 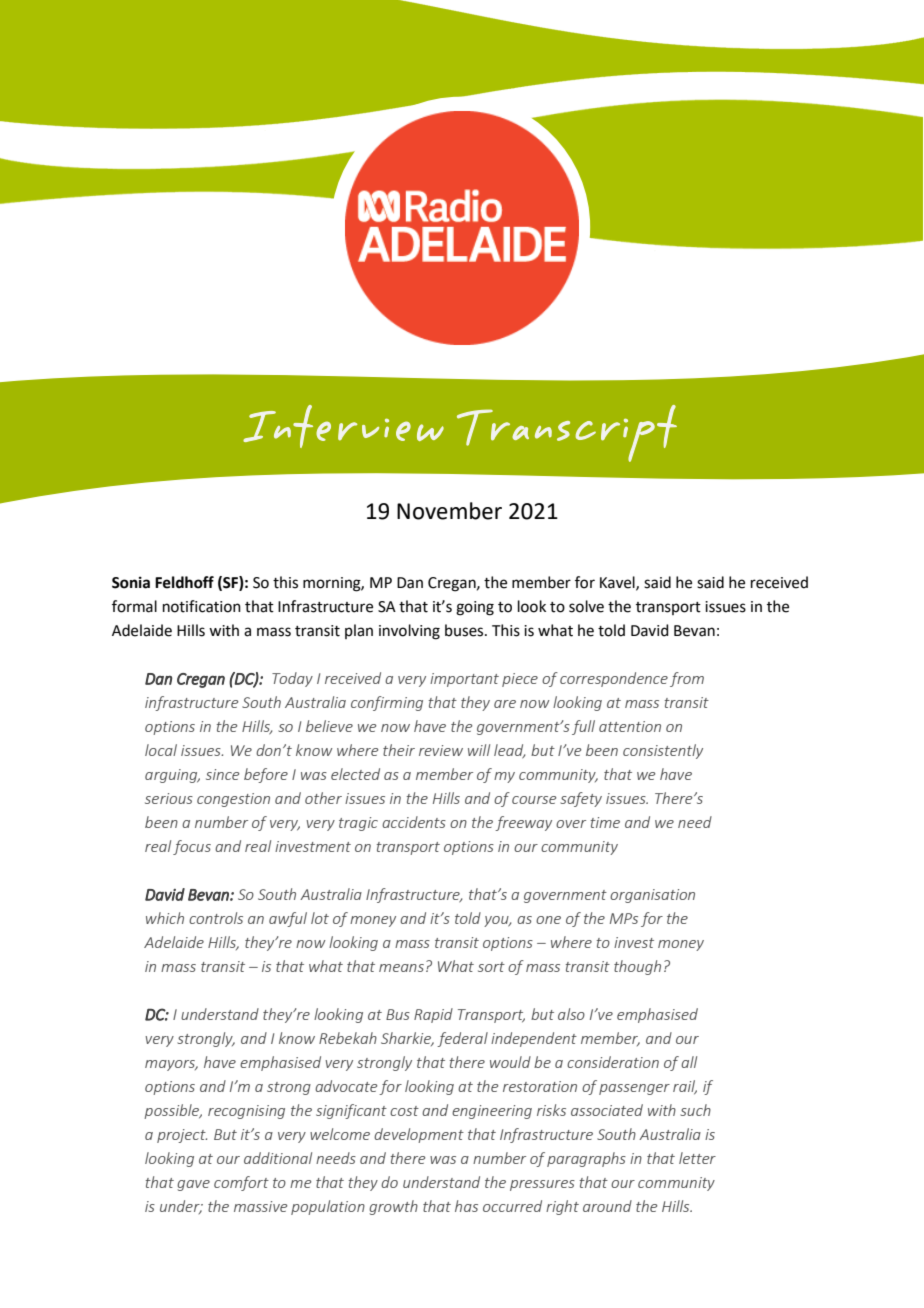 What do you see at coordinates (216, 918) in the image?
I see `controls` at bounding box center [216, 918].
